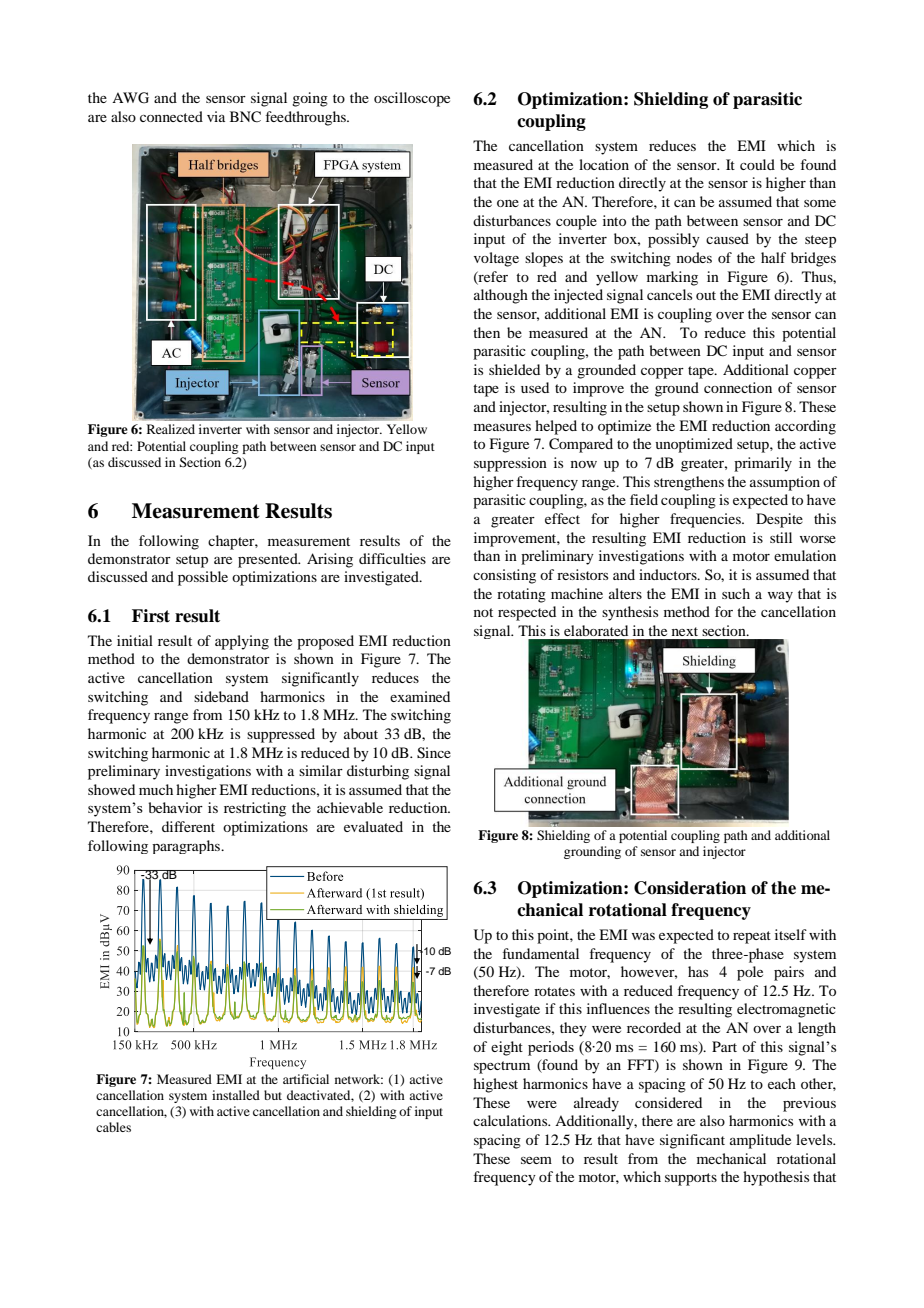 This screenshot has height=1308, width=924. I want to click on fundamental, so click(541, 953).
